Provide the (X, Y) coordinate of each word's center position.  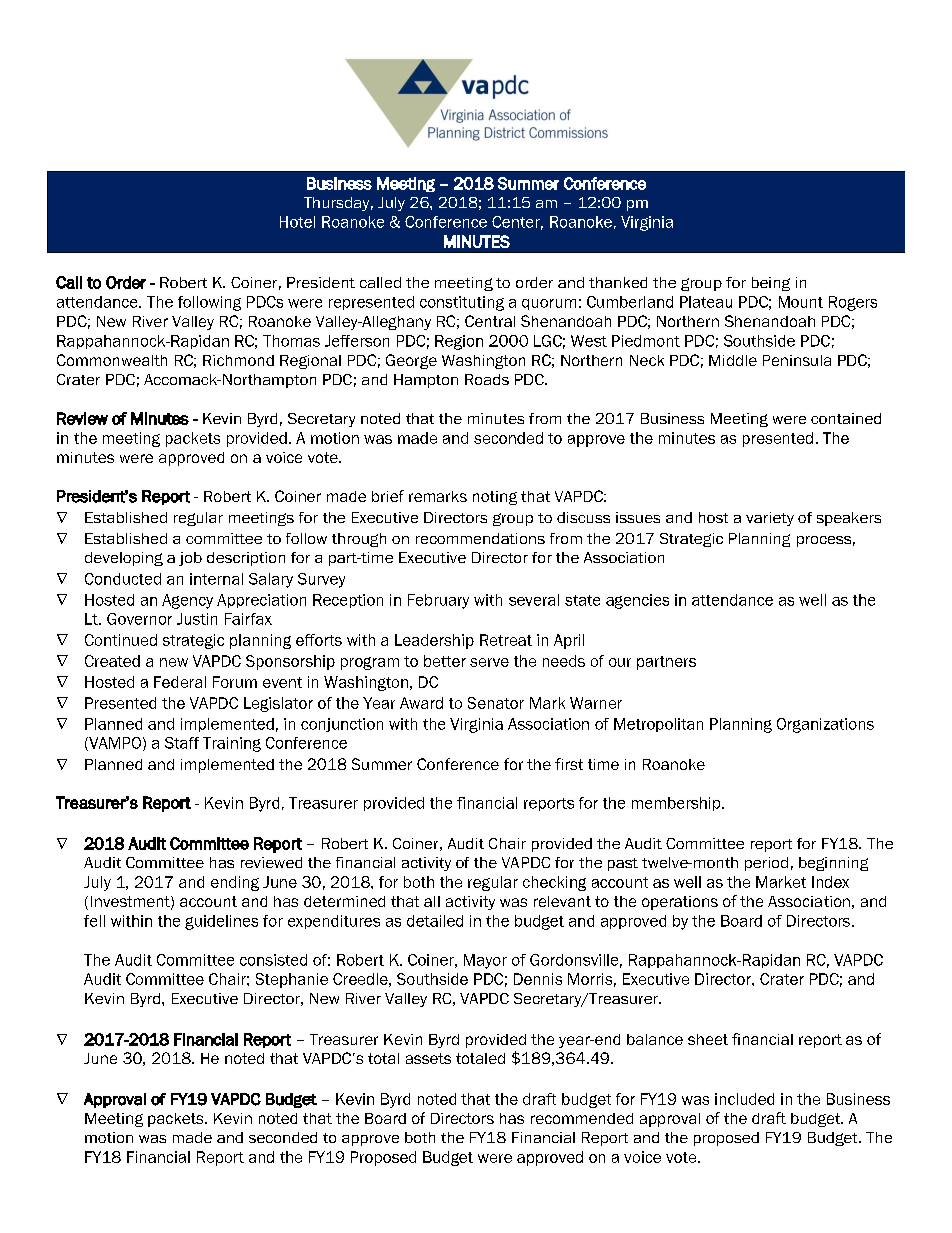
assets (428, 1058)
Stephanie (292, 980)
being (771, 284)
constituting (462, 303)
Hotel (297, 222)
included (744, 1099)
